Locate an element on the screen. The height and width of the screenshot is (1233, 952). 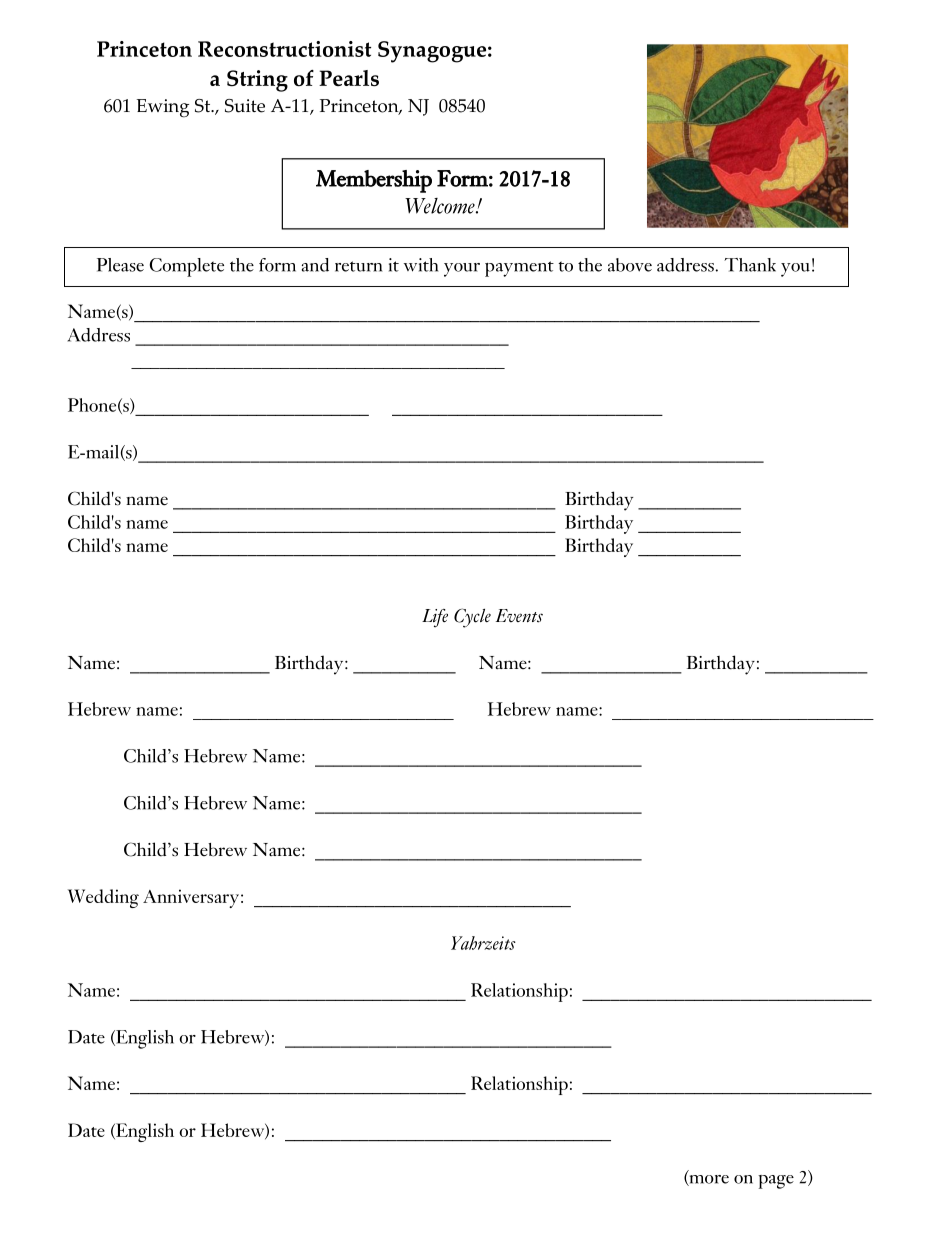
Thank is located at coordinates (750, 265).
